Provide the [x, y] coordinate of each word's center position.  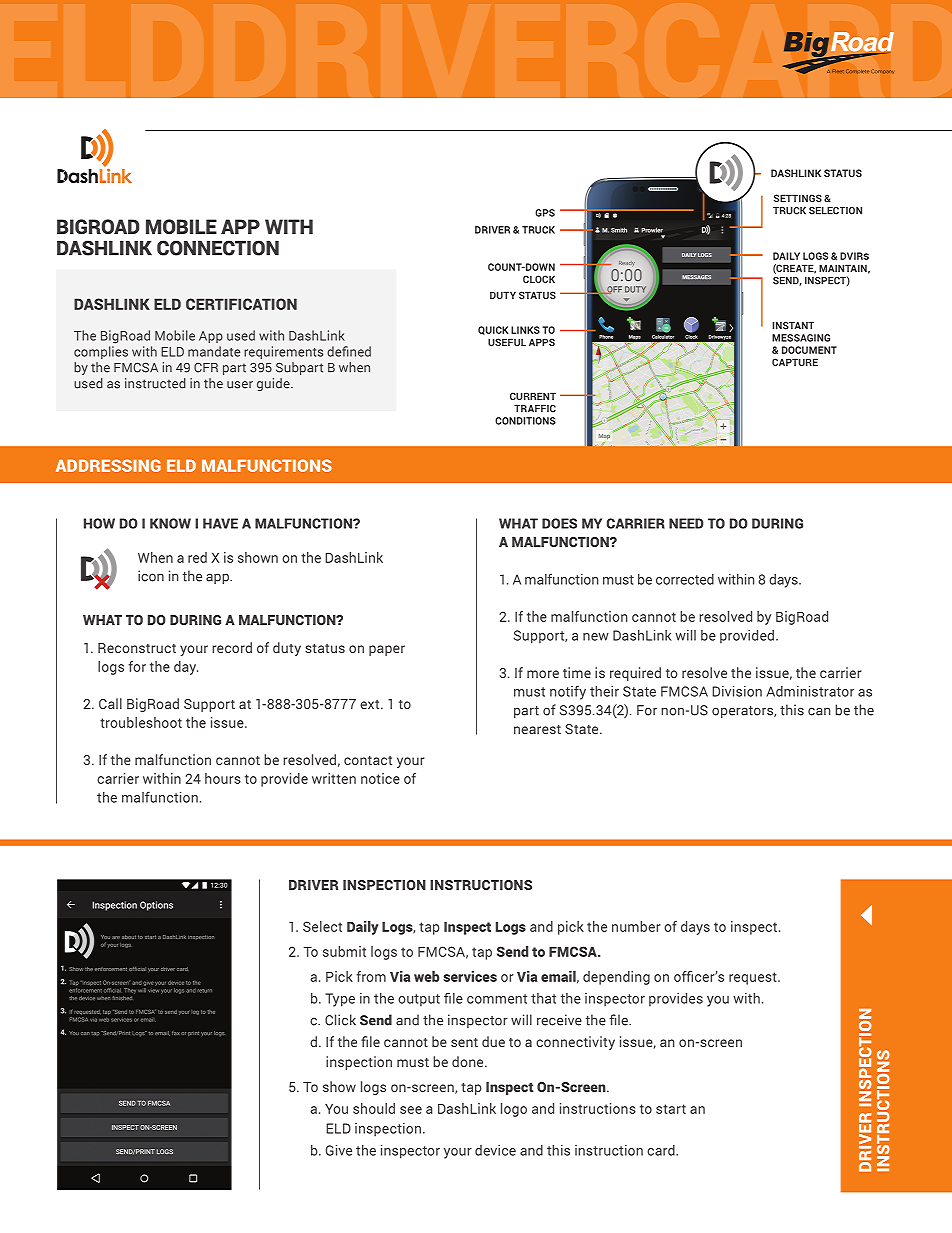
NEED [686, 523]
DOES [559, 523]
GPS [545, 213]
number [636, 926]
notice [380, 778]
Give [339, 1150]
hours [223, 778]
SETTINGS [798, 198]
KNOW [170, 523]
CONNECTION [218, 248]
